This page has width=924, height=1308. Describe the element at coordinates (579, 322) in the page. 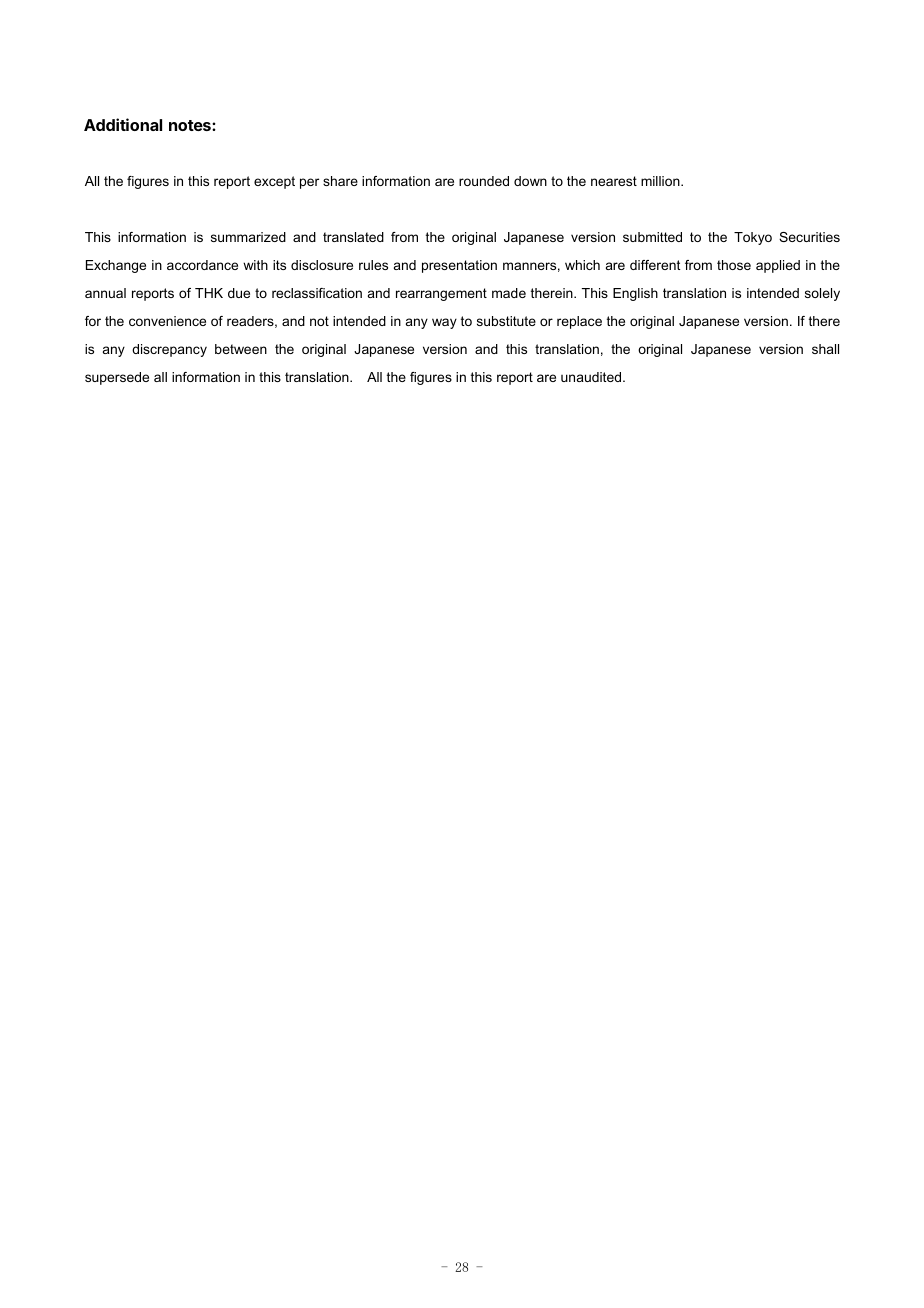

I see `replace` at that location.
